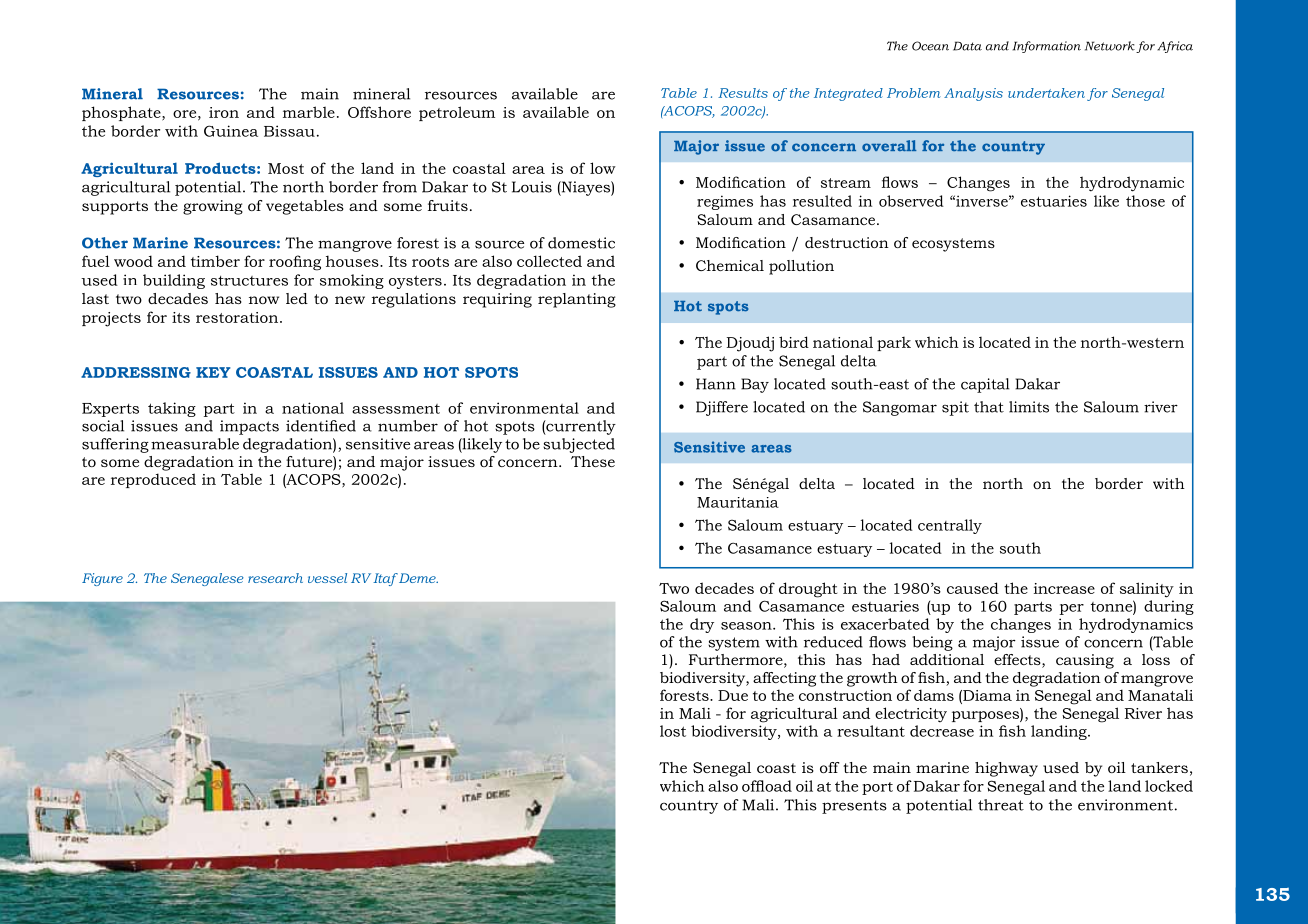 The height and width of the image is (924, 1308). I want to click on limits, so click(1029, 407).
